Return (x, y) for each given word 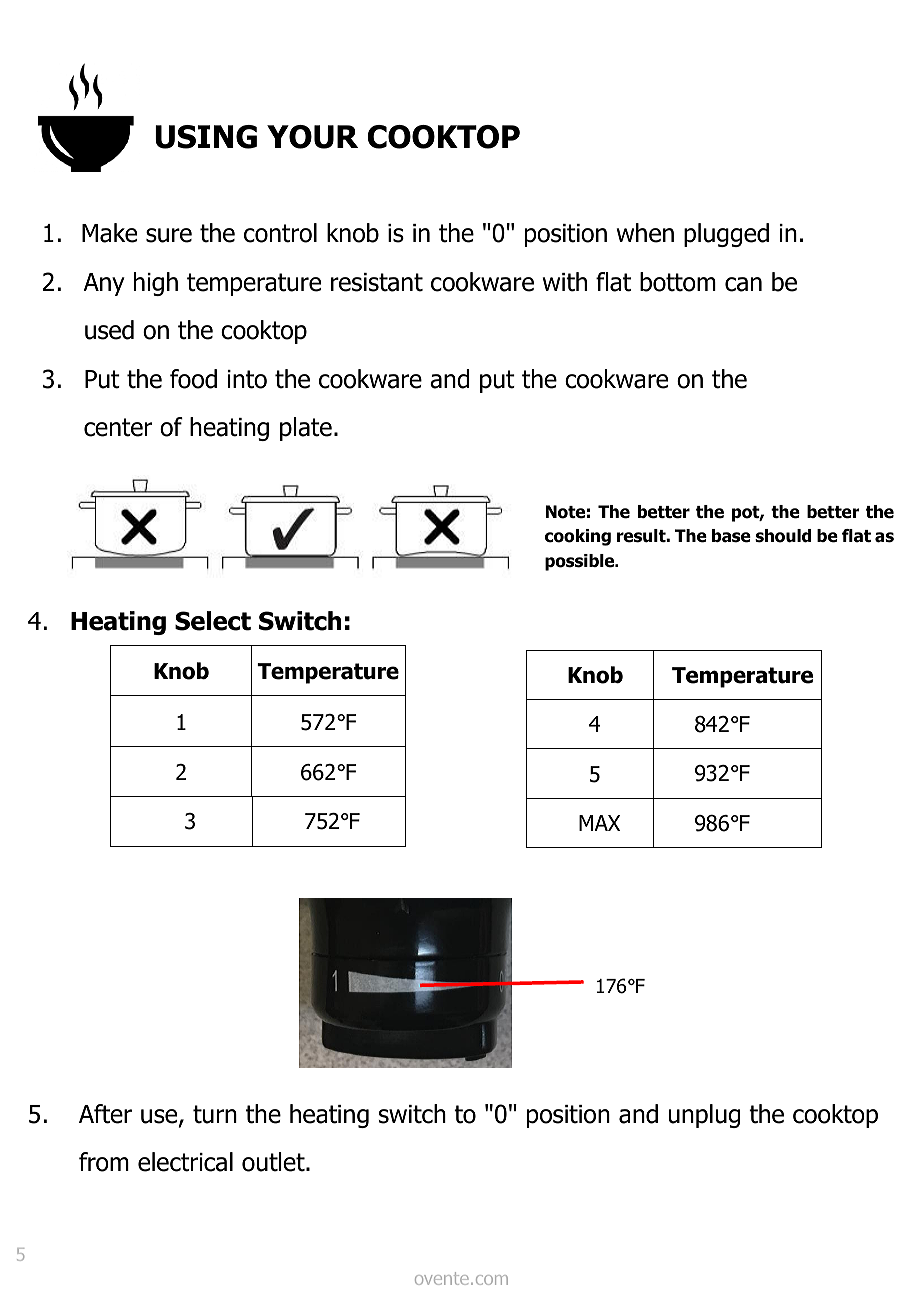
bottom (678, 282)
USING (206, 137)
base (731, 536)
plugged (726, 235)
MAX (599, 823)
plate (306, 429)
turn (215, 1114)
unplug (704, 1116)
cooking (578, 537)
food (193, 379)
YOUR (312, 137)
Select (213, 621)
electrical (185, 1162)
